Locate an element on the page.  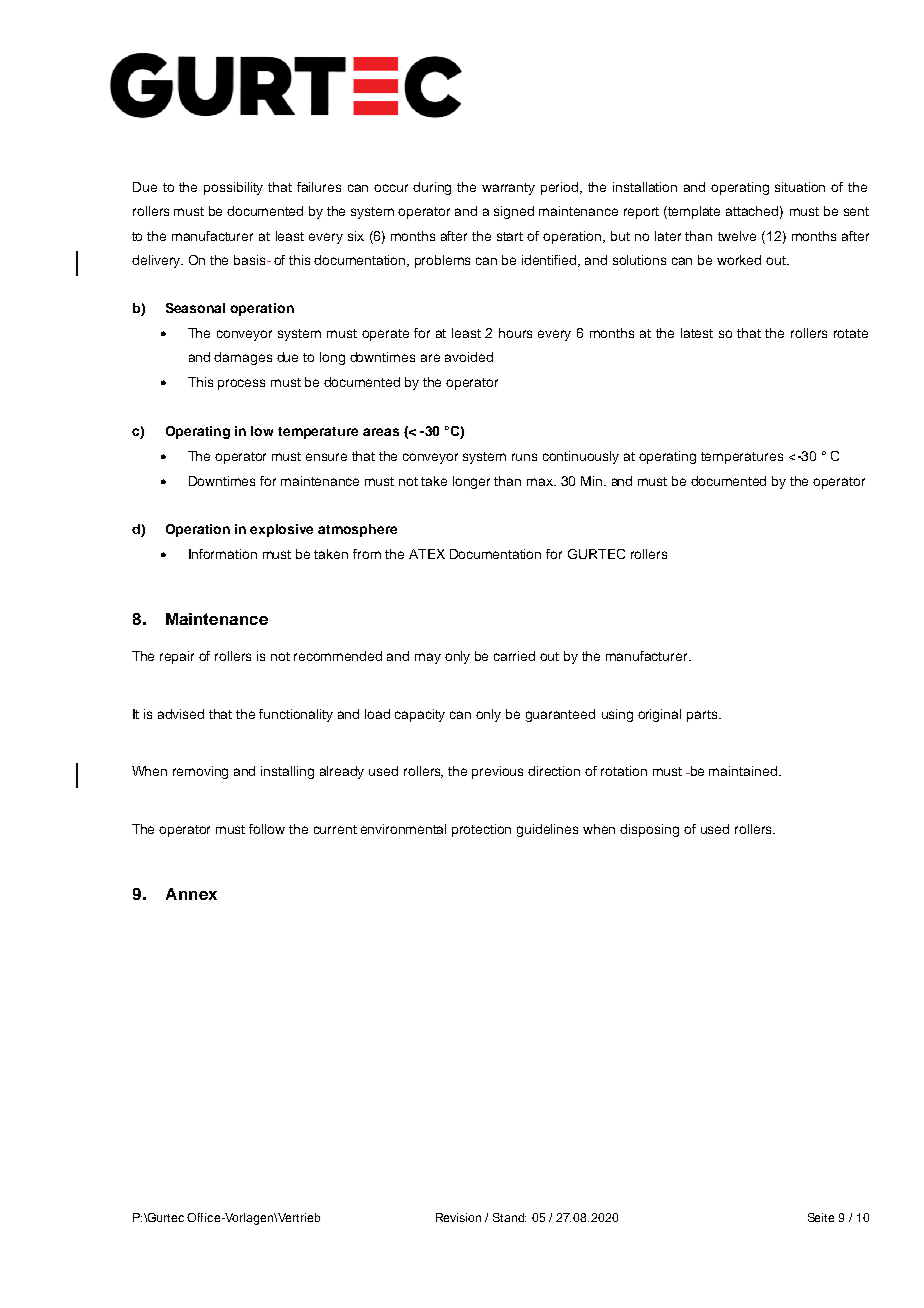
Stand is located at coordinates (509, 1217).
